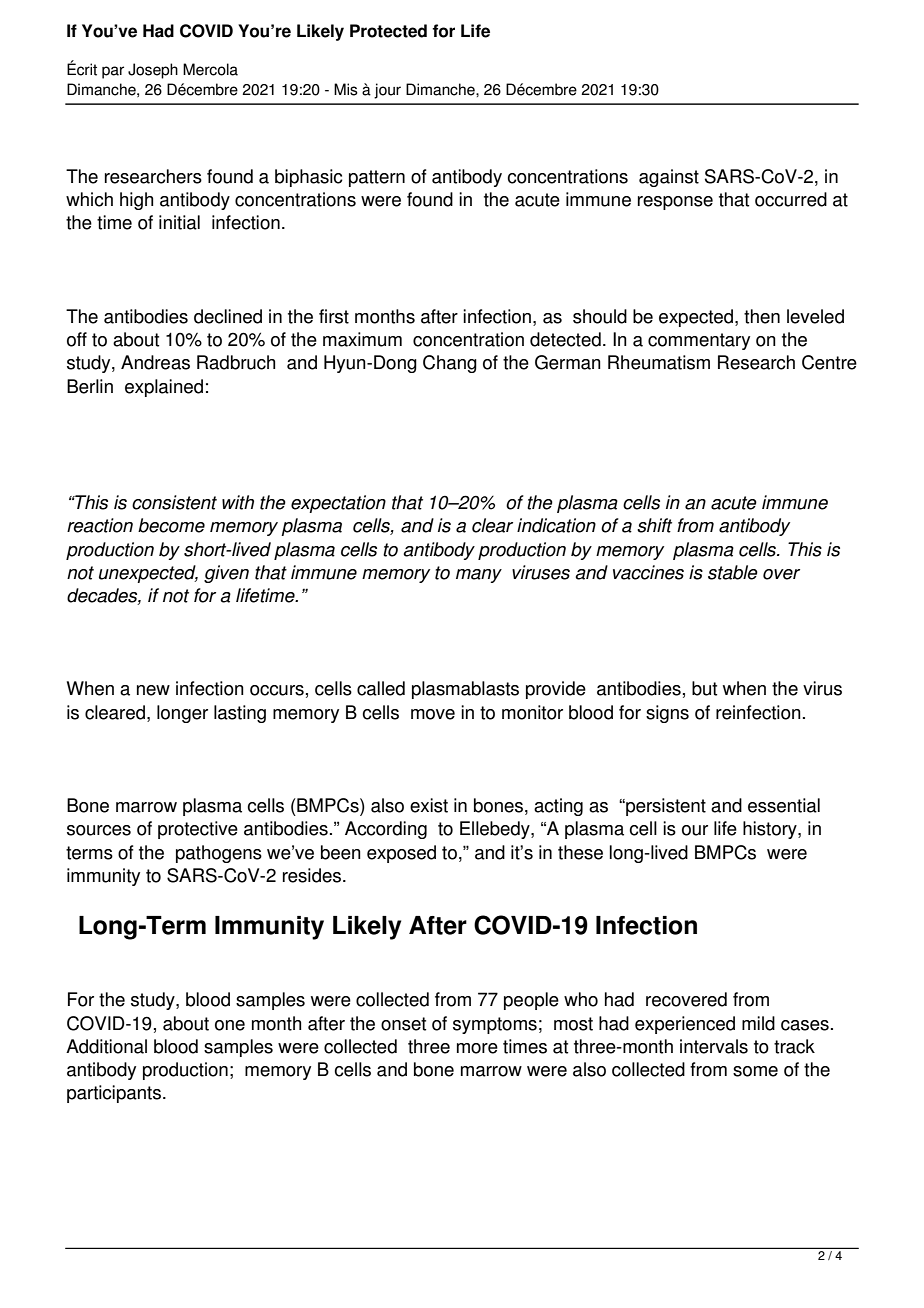  What do you see at coordinates (153, 71) in the document?
I see `Joseph` at bounding box center [153, 71].
